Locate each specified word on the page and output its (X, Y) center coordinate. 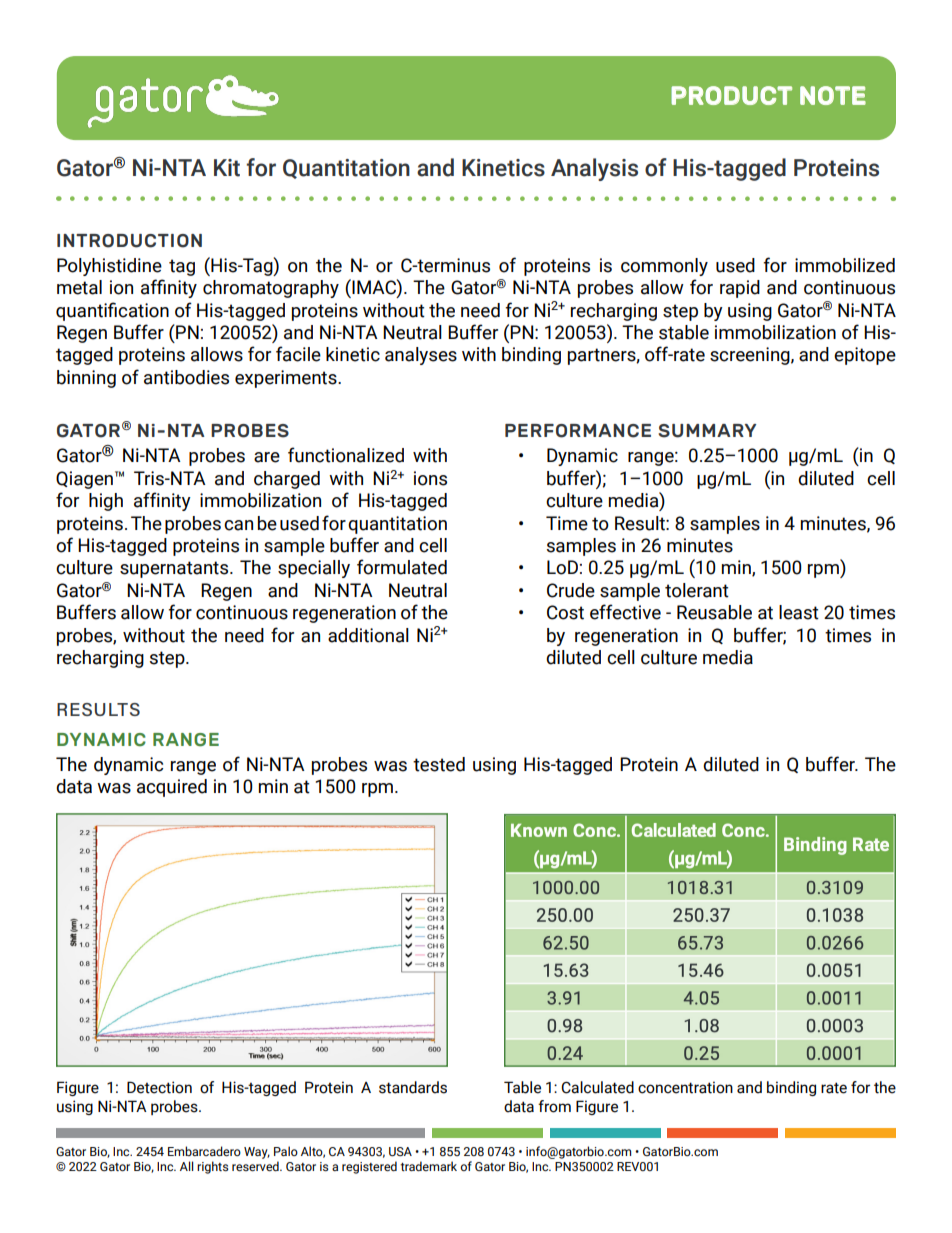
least (799, 612)
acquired (172, 788)
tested (439, 764)
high (106, 502)
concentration (685, 1087)
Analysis (594, 169)
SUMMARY (707, 431)
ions (430, 478)
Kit (227, 168)
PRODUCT (731, 95)
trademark (428, 1166)
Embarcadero (204, 1151)
